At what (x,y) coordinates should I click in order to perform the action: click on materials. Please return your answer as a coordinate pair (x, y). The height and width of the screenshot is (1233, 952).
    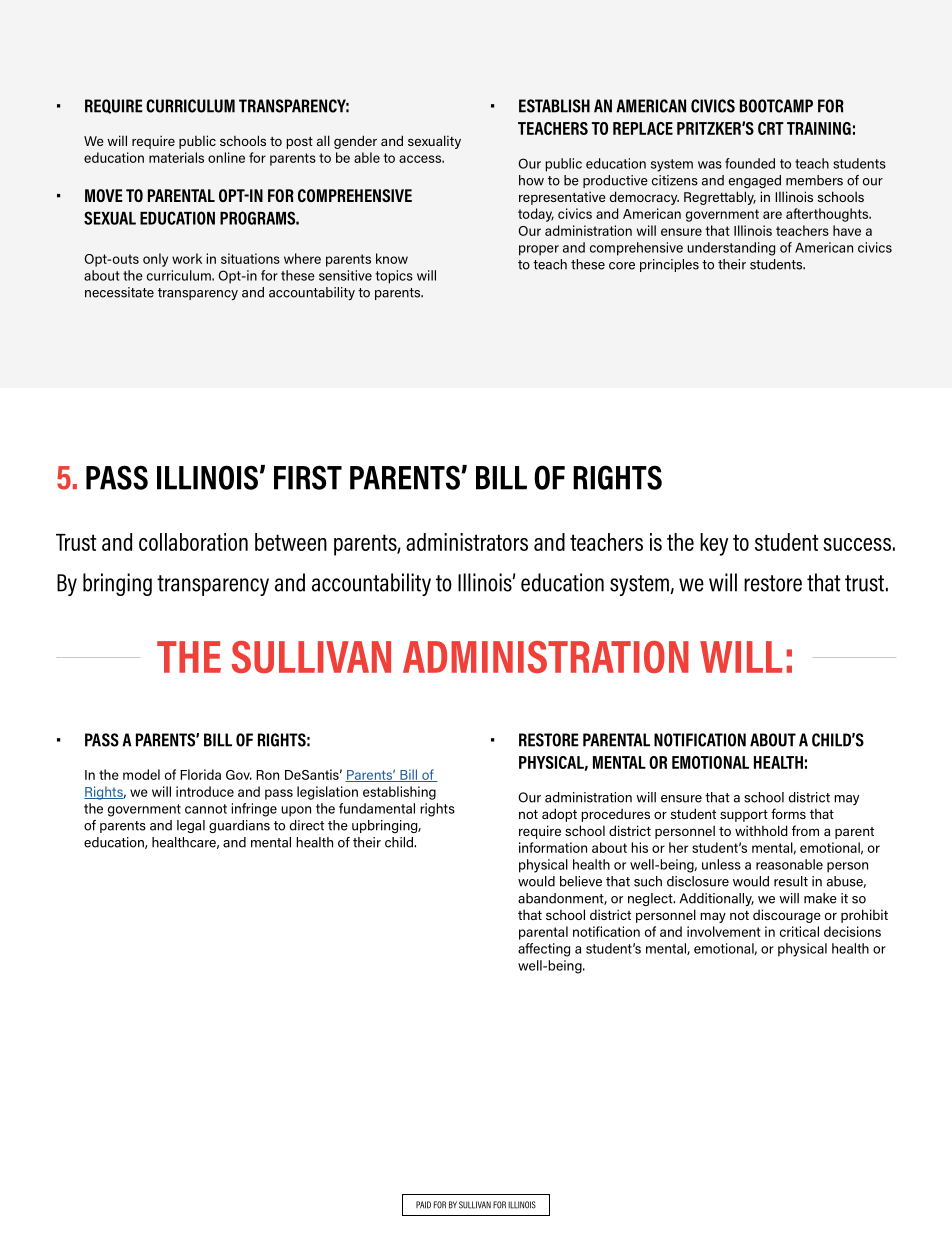
    Looking at the image, I should click on (176, 157).
